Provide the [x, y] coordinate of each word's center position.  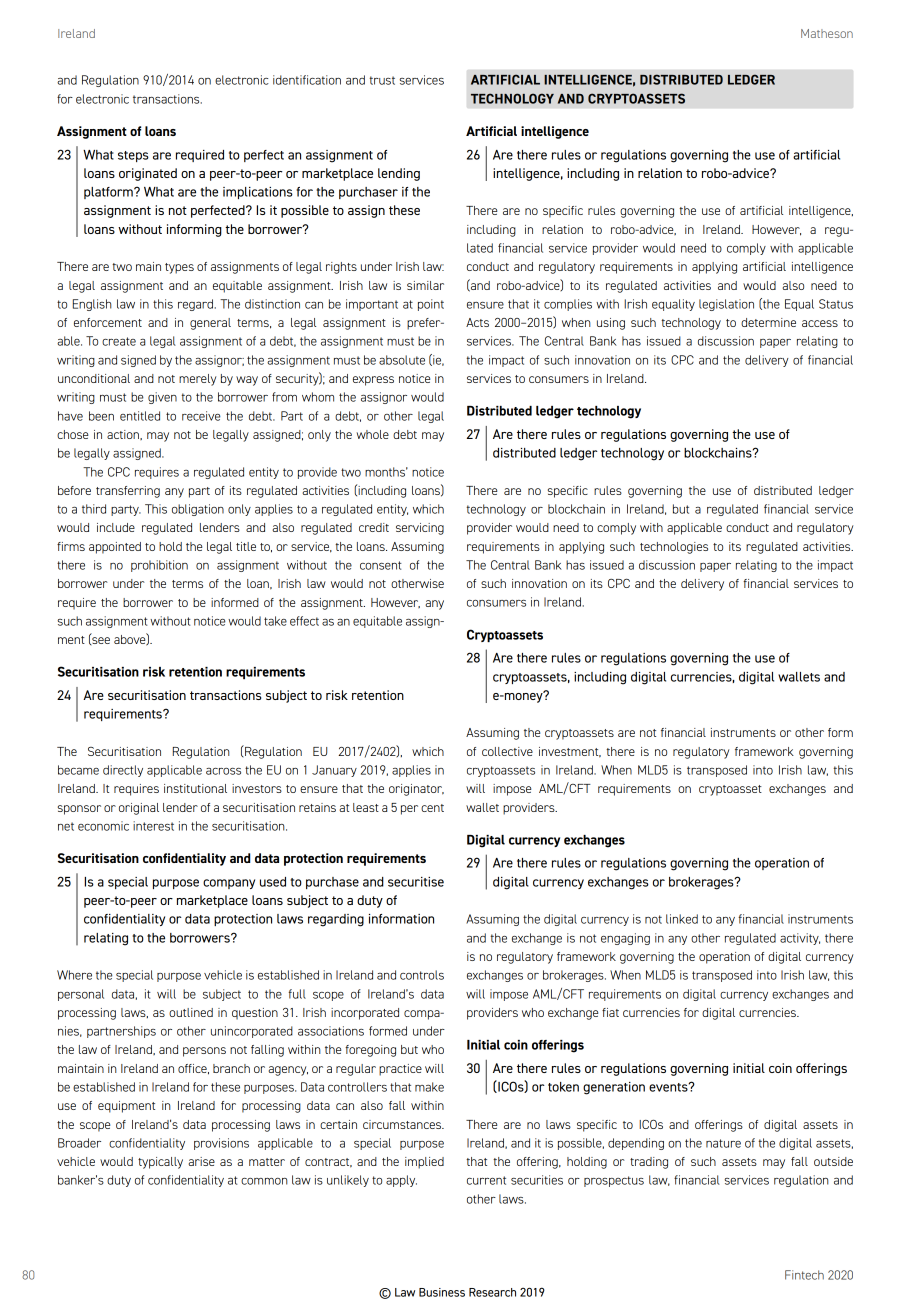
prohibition [159, 566]
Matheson [827, 33]
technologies [674, 548]
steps [133, 156]
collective [507, 751]
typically [160, 1163]
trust [382, 80]
